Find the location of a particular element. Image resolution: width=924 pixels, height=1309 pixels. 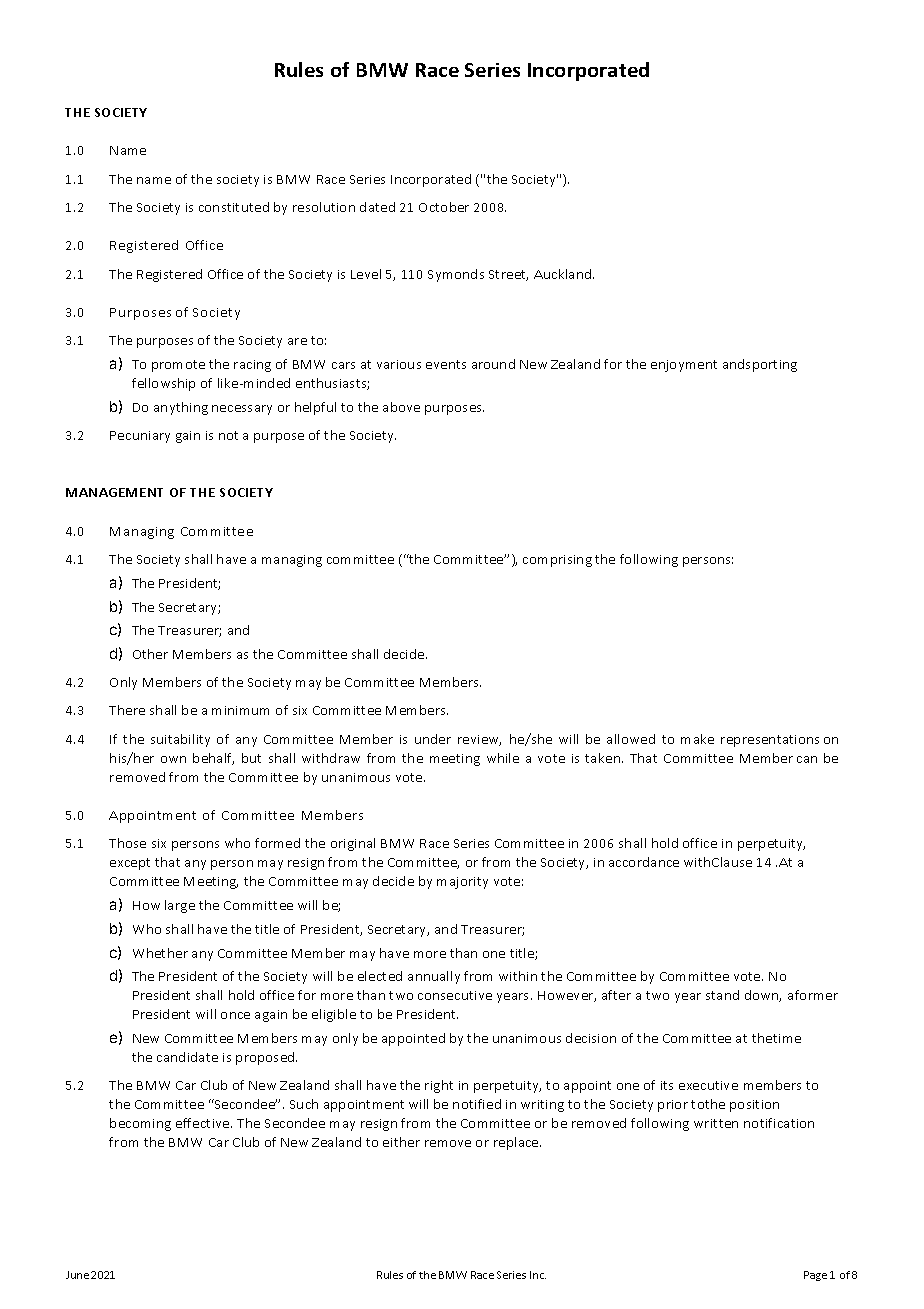

under is located at coordinates (433, 739).
